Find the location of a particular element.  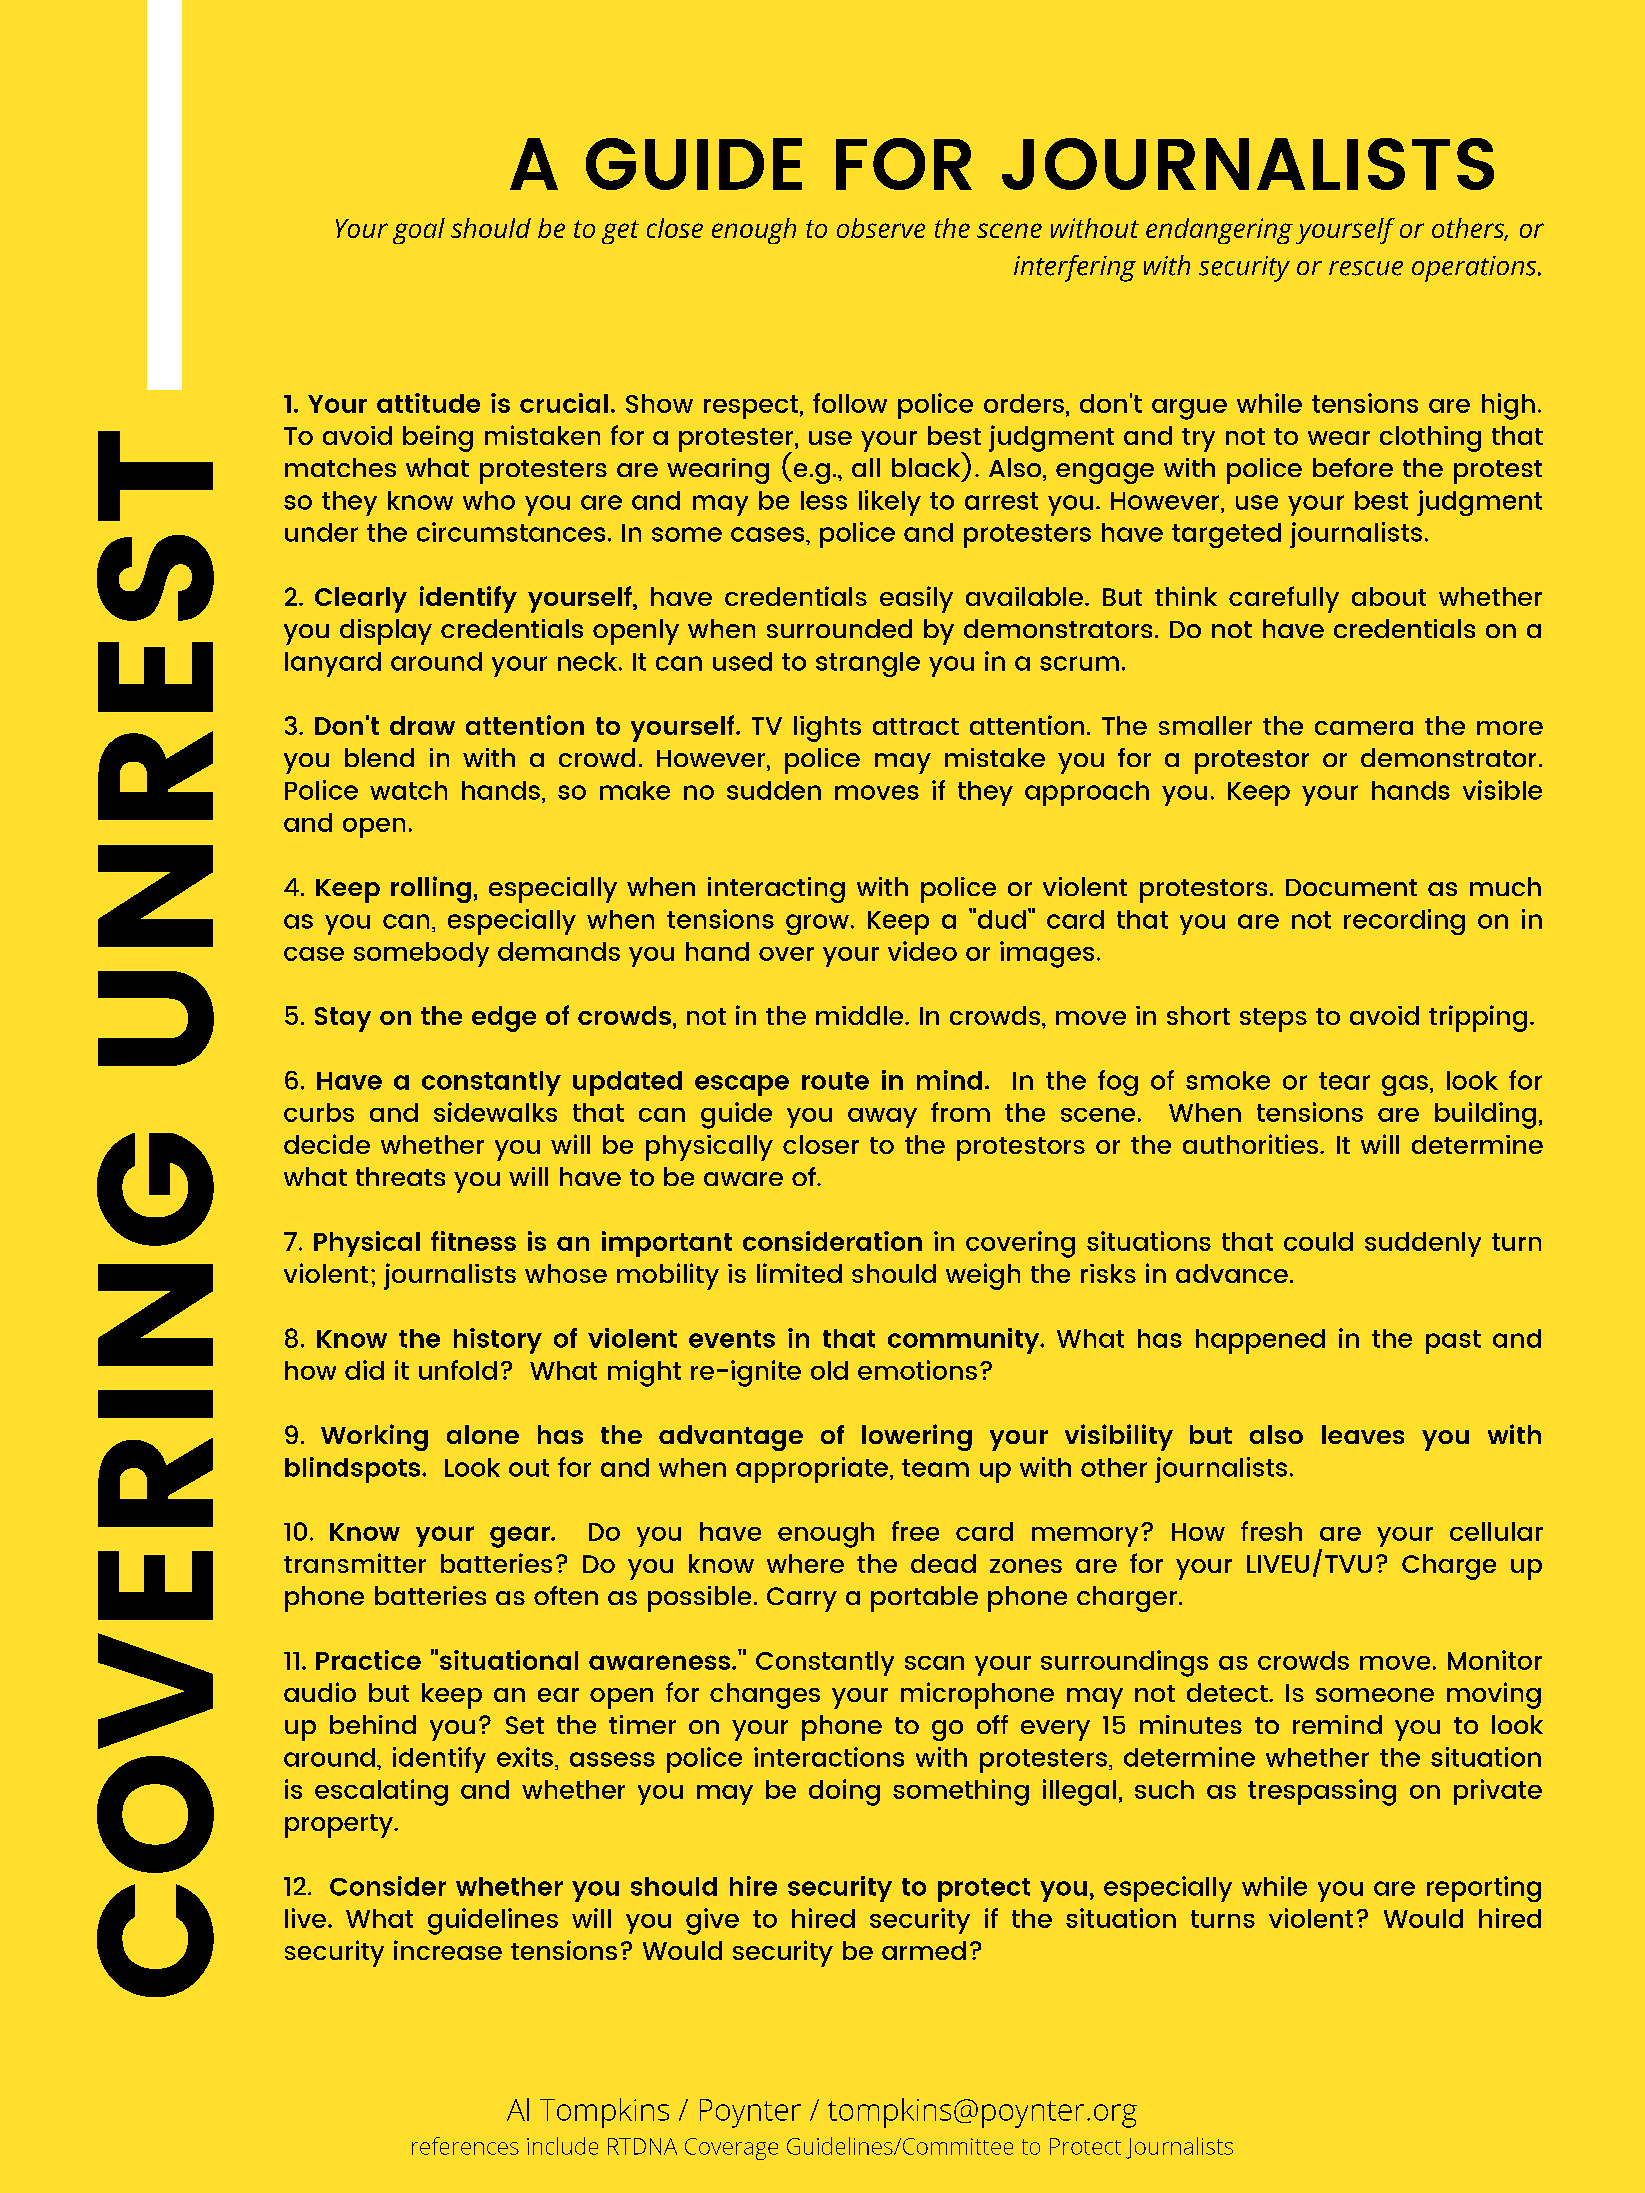

Document is located at coordinates (1351, 887).
